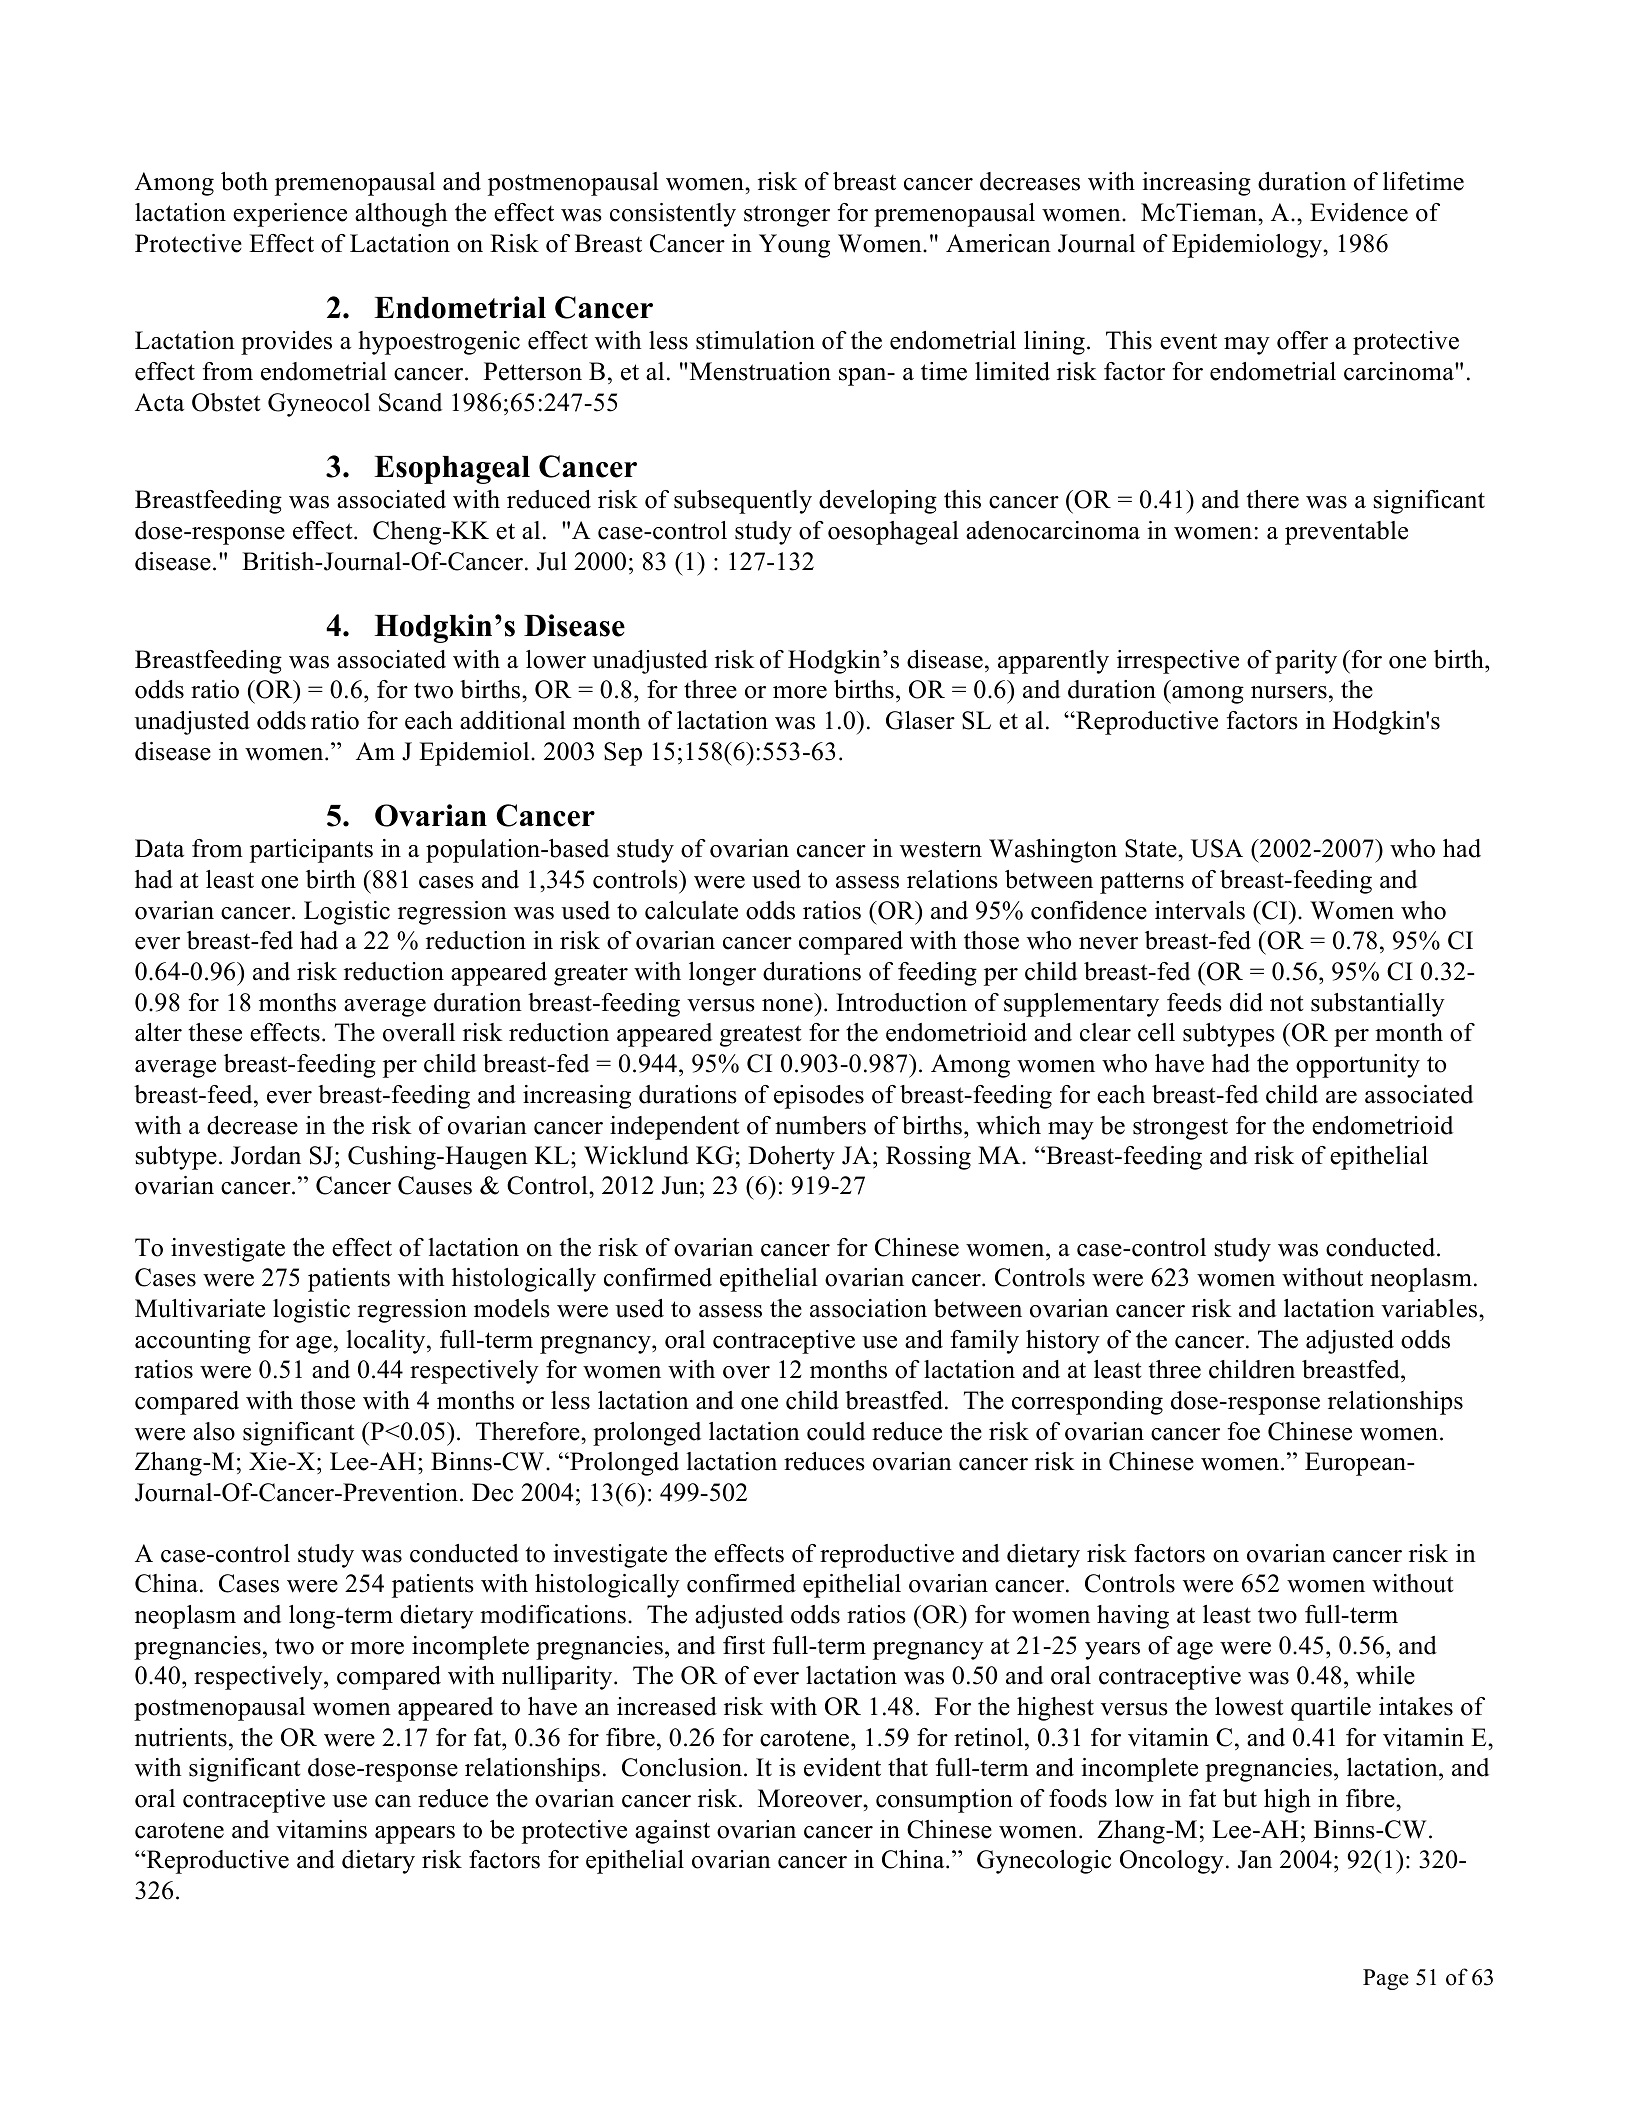 The width and height of the page is (1629, 2109). What do you see at coordinates (1358, 1066) in the page?
I see `opportunity` at bounding box center [1358, 1066].
